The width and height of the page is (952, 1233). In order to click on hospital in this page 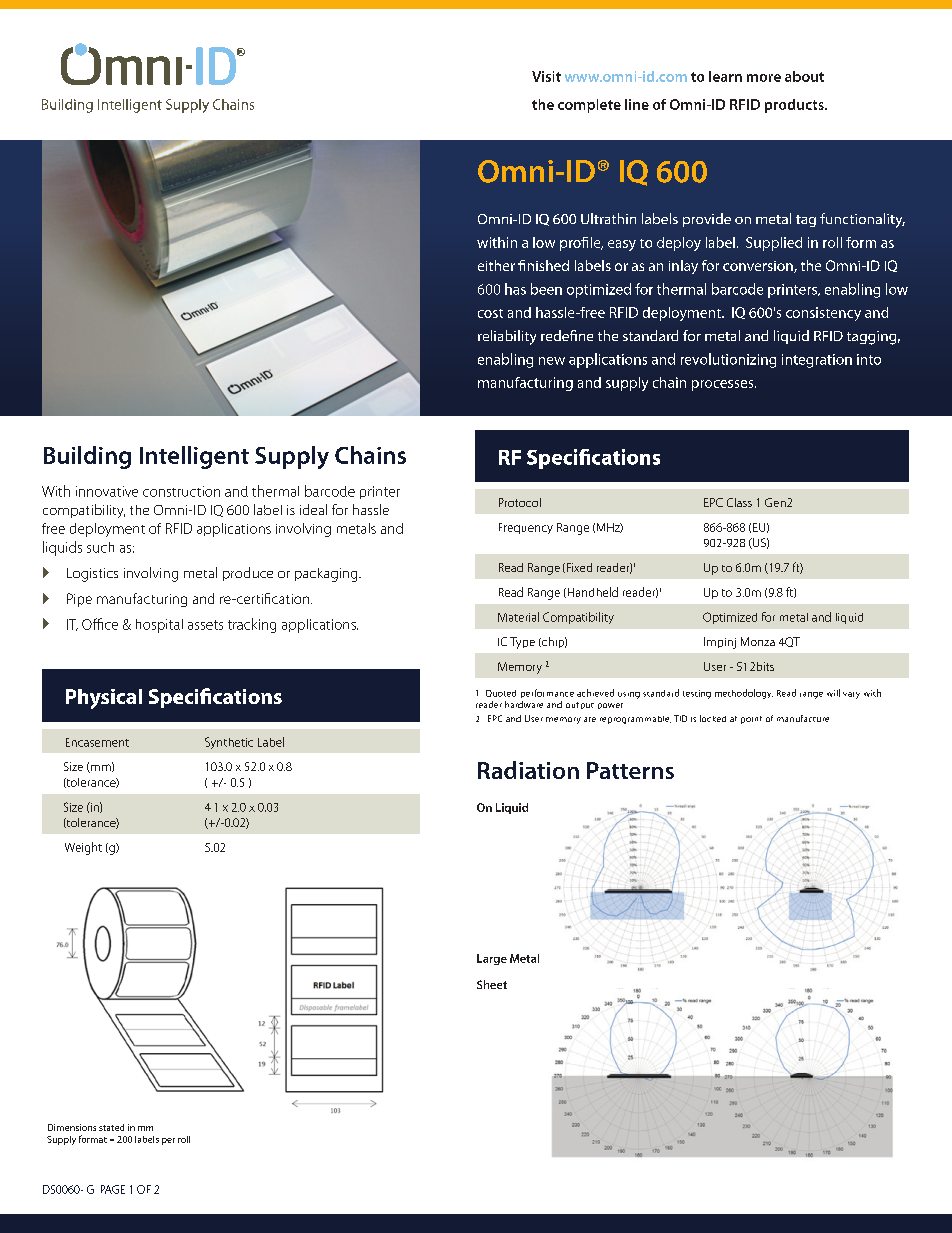, I will do `click(159, 626)`.
